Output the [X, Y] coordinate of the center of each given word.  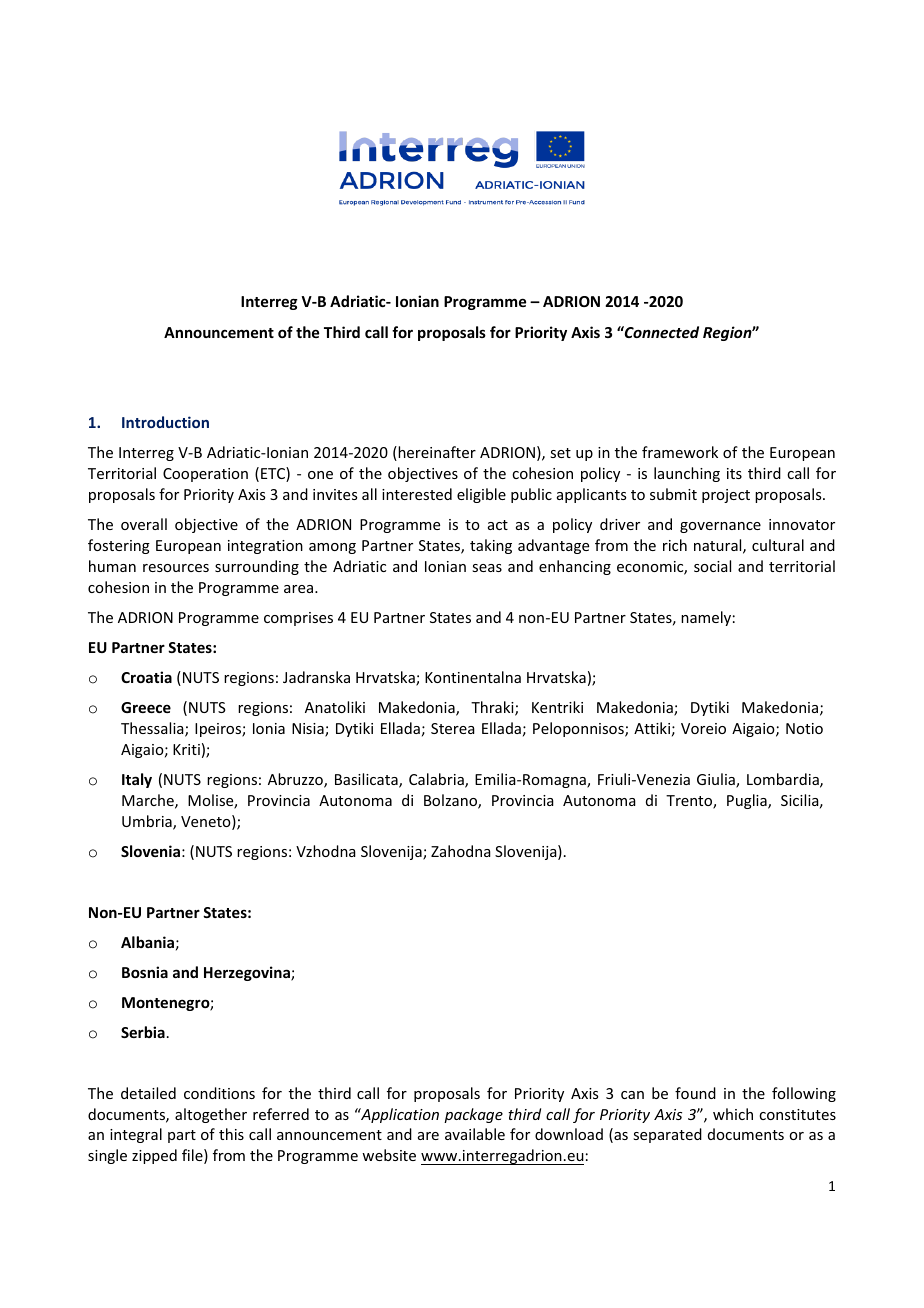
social [712, 566]
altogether [211, 1115]
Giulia [717, 780]
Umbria [148, 822]
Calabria [437, 780]
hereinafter [436, 453]
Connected [661, 332]
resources [176, 568]
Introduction [165, 422]
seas [487, 568]
